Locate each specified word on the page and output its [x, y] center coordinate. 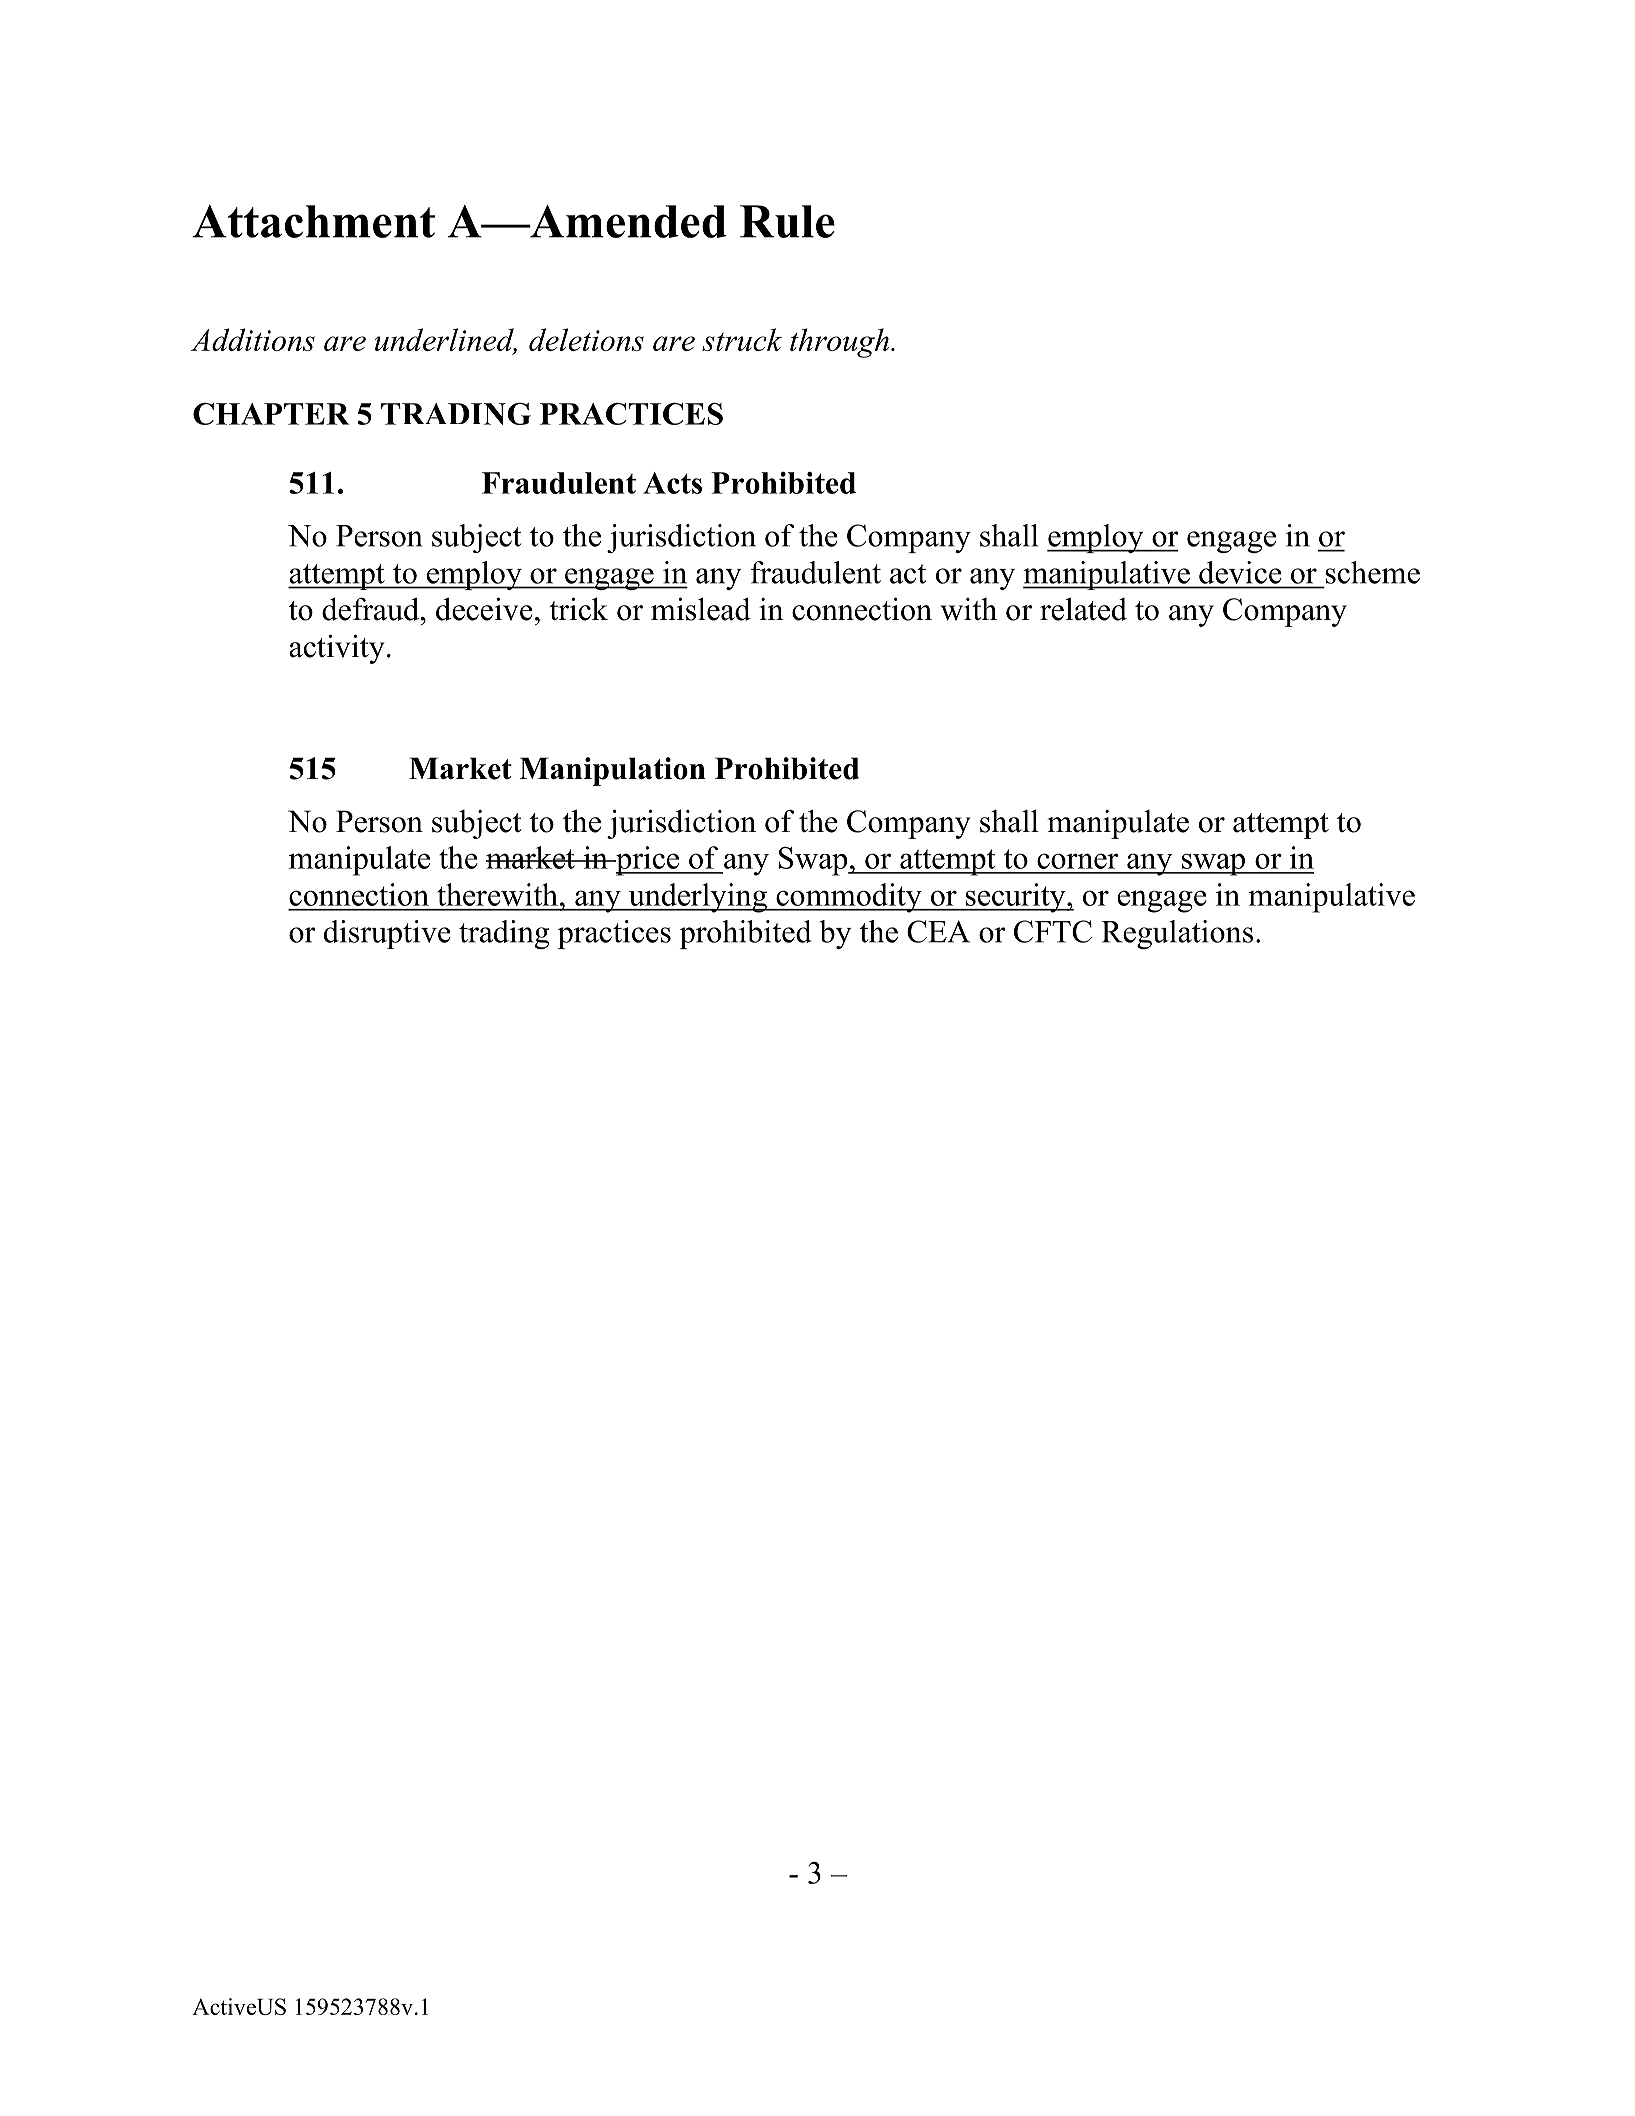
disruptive [387, 934]
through [839, 343]
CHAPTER [271, 414]
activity [337, 649]
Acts [672, 483]
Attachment [313, 221]
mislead [701, 609]
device [1240, 572]
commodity [849, 898]
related [1083, 609]
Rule [787, 221]
